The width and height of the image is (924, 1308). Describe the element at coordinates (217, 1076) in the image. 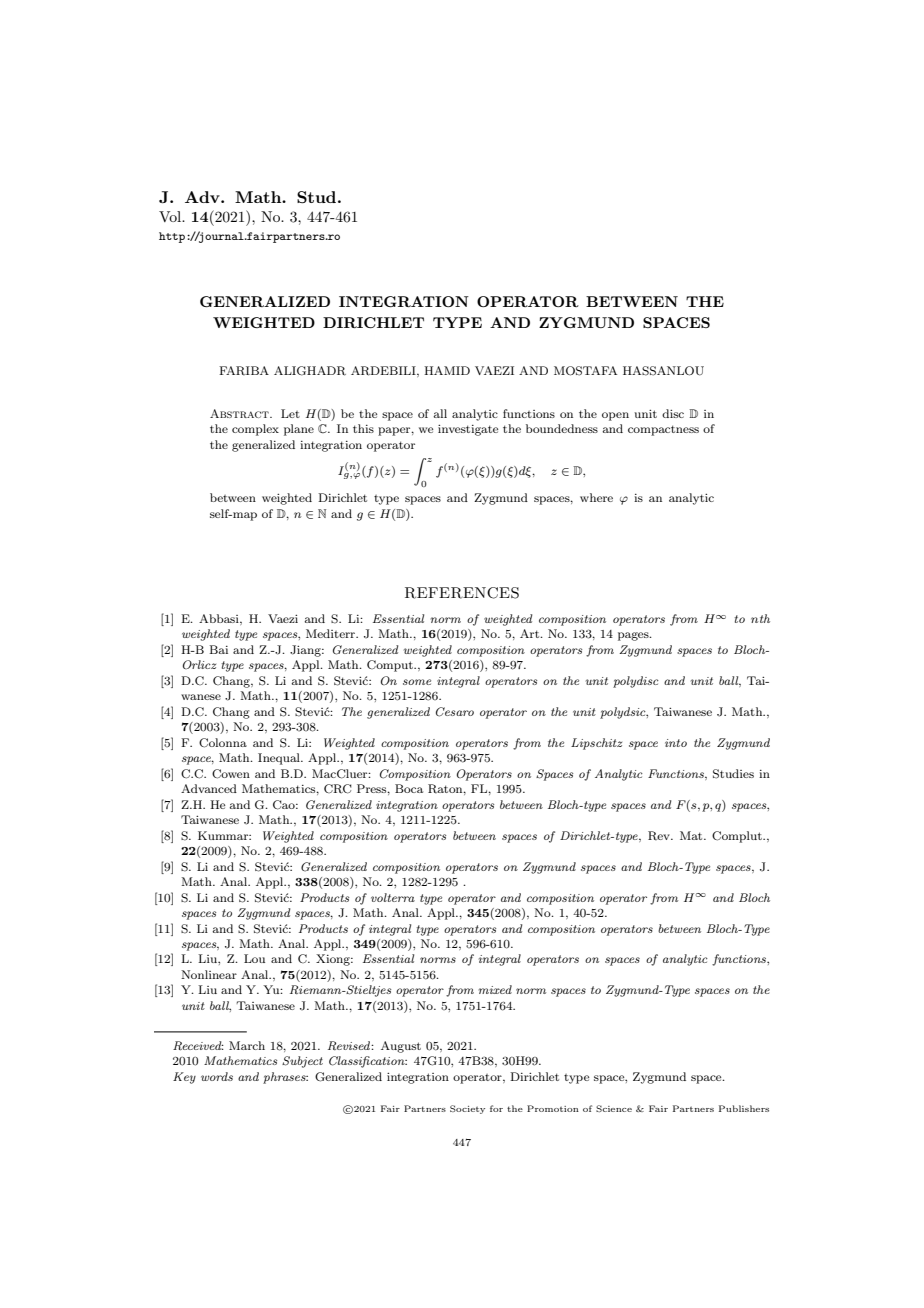

I see `words` at that location.
